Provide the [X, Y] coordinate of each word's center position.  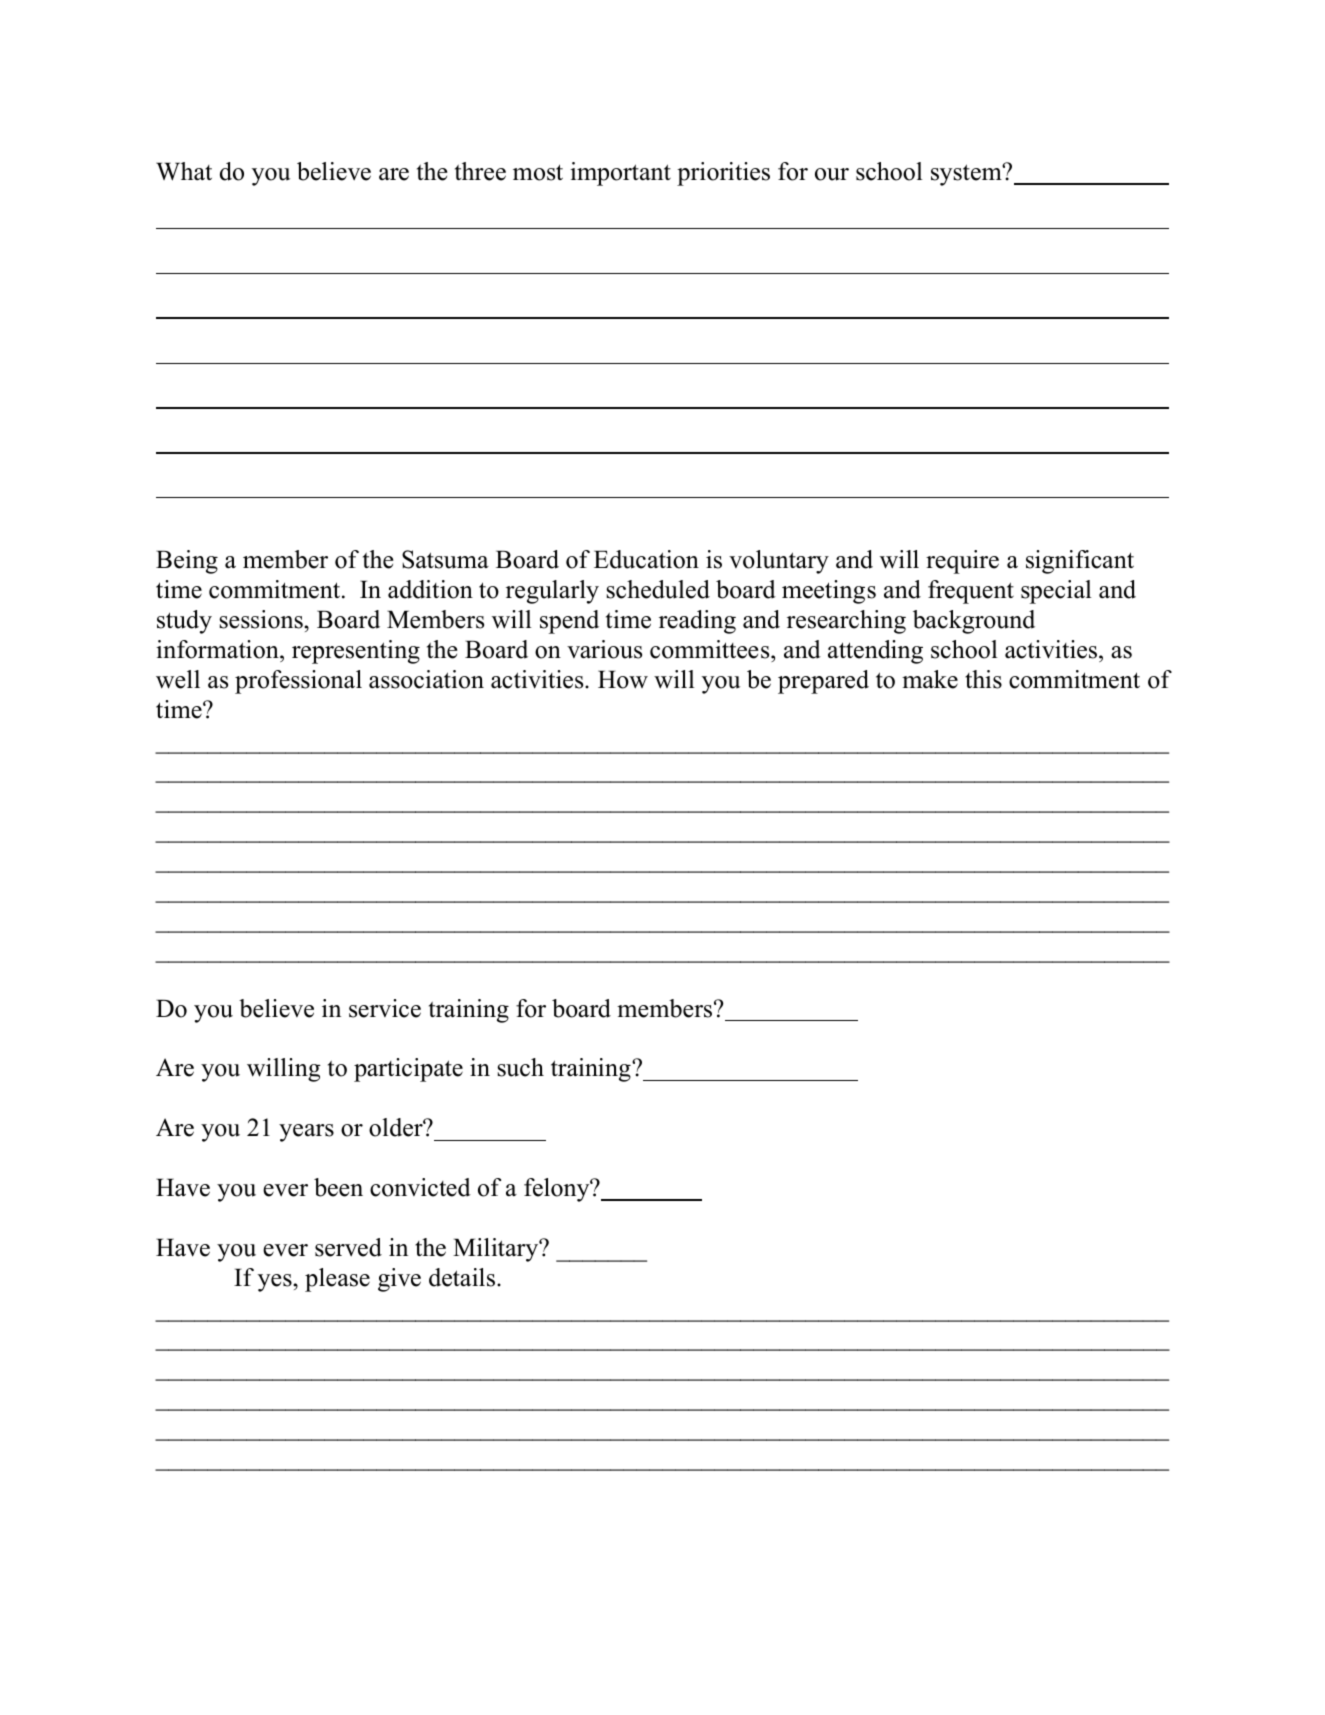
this [983, 679]
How [623, 679]
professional [298, 682]
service [385, 1008]
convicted [420, 1187]
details [462, 1277]
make [930, 679]
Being [187, 562]
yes [276, 1283]
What [184, 171]
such [520, 1067]
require [962, 562]
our [832, 174]
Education [646, 559]
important [620, 174]
